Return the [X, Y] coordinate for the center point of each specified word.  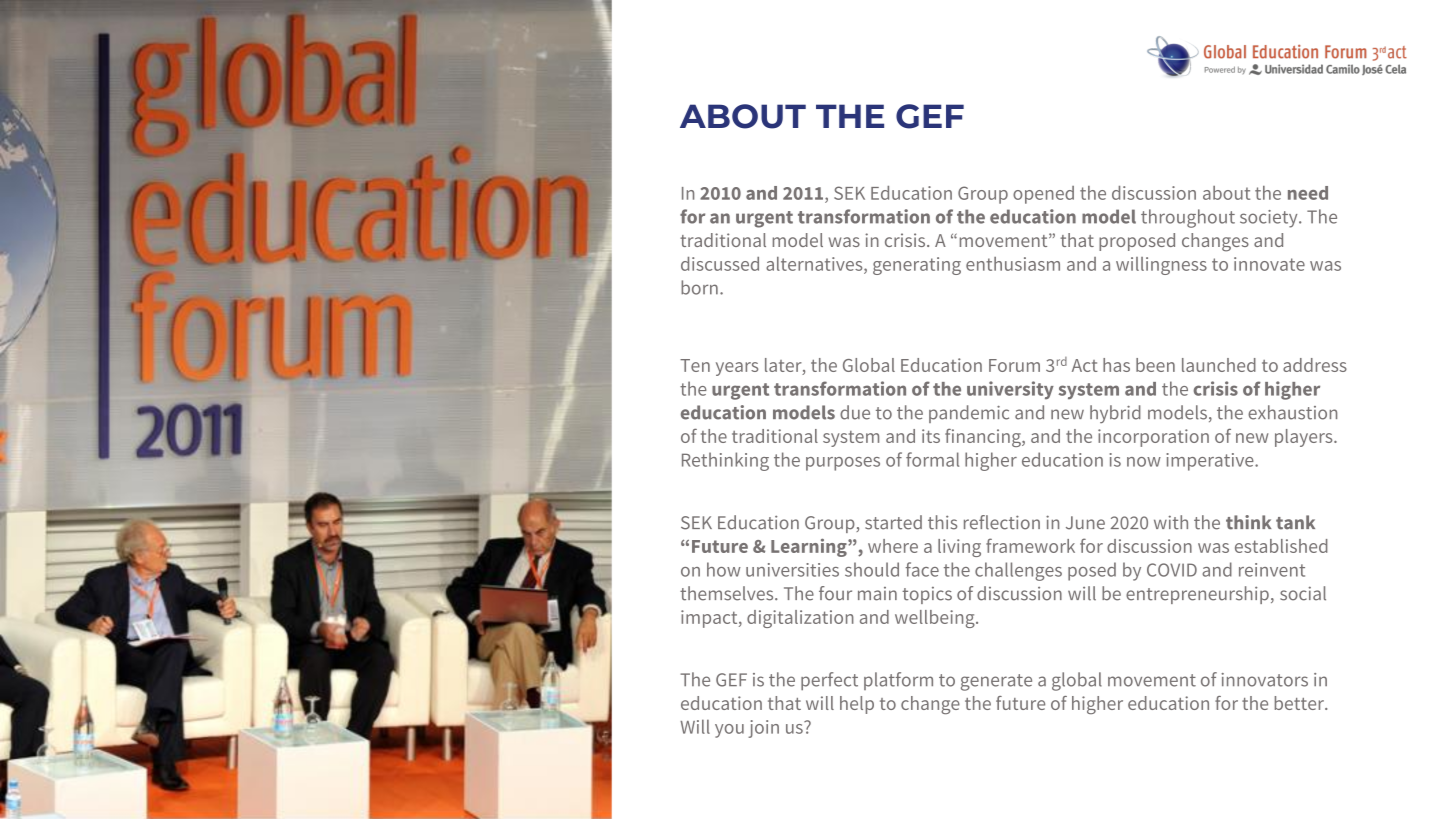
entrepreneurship [1197, 595]
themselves [728, 593]
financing [984, 438]
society [1270, 219]
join [763, 729]
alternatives [815, 264]
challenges [1018, 571]
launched [1219, 365]
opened [1043, 195]
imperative [1211, 462]
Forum [1014, 365]
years [737, 369]
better [1300, 703]
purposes [843, 464]
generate [996, 682]
